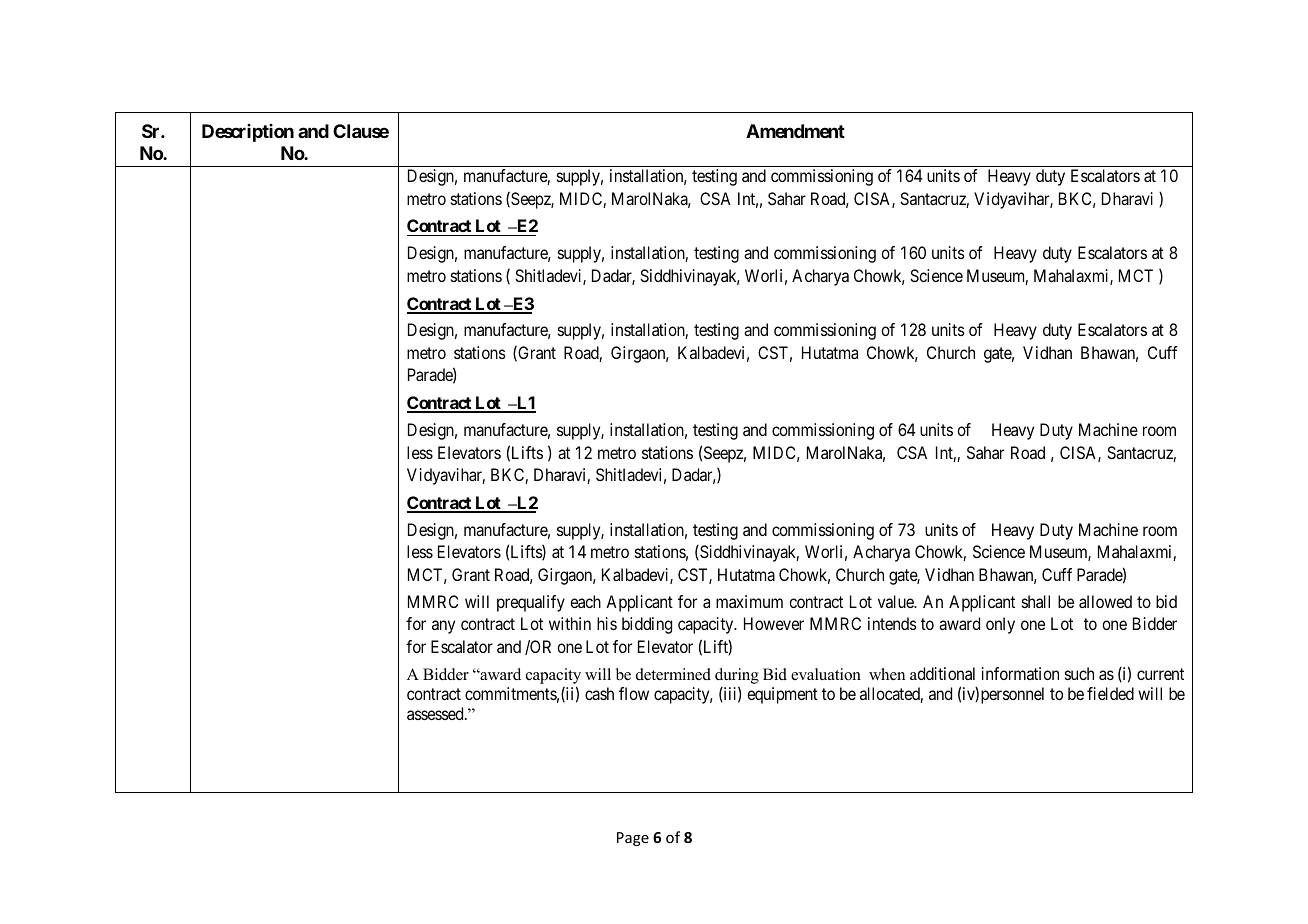 The width and height of the page is (1308, 924). I want to click on Amendment, so click(795, 131).
